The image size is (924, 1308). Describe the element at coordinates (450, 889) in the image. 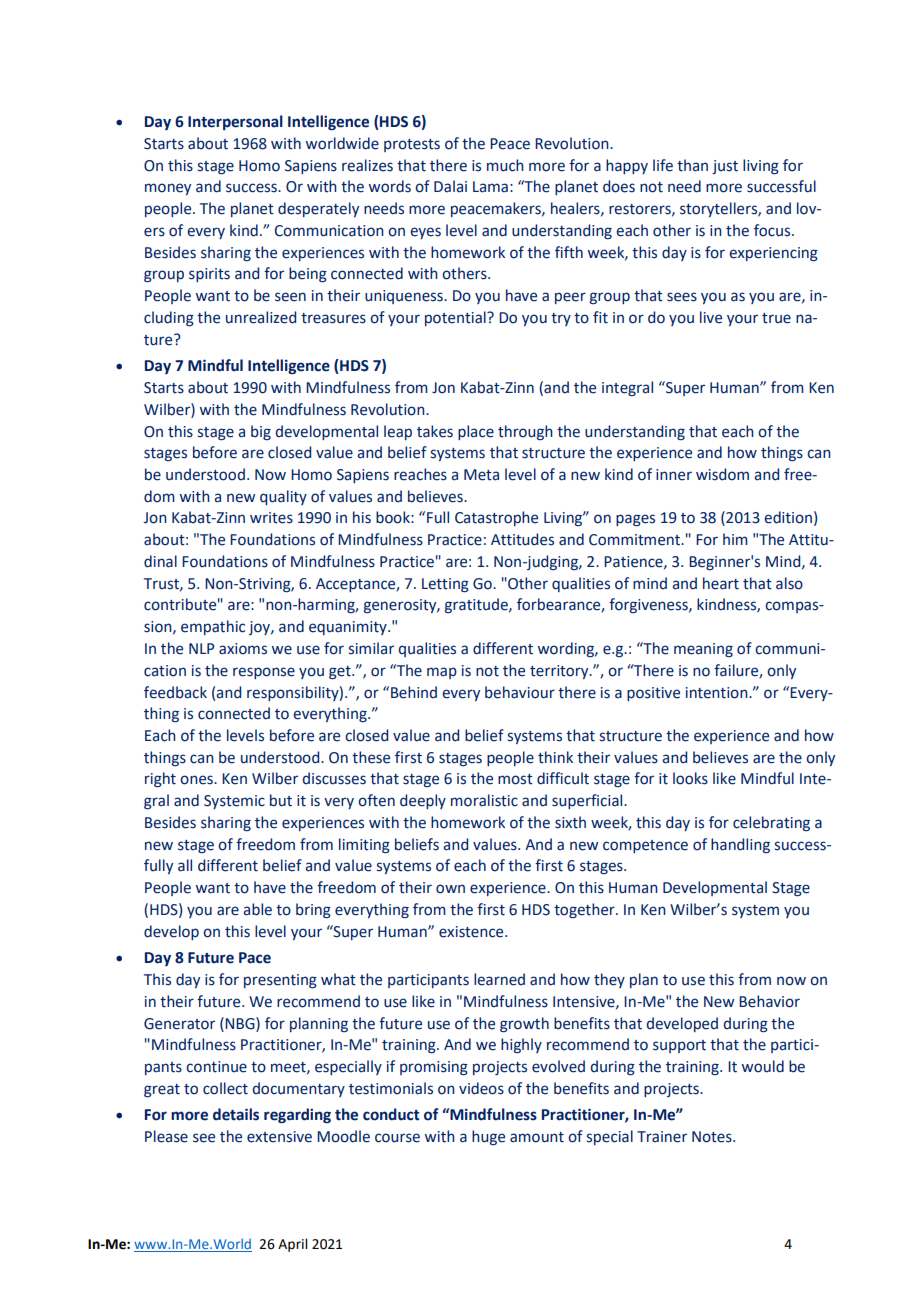

I see `own` at that location.
